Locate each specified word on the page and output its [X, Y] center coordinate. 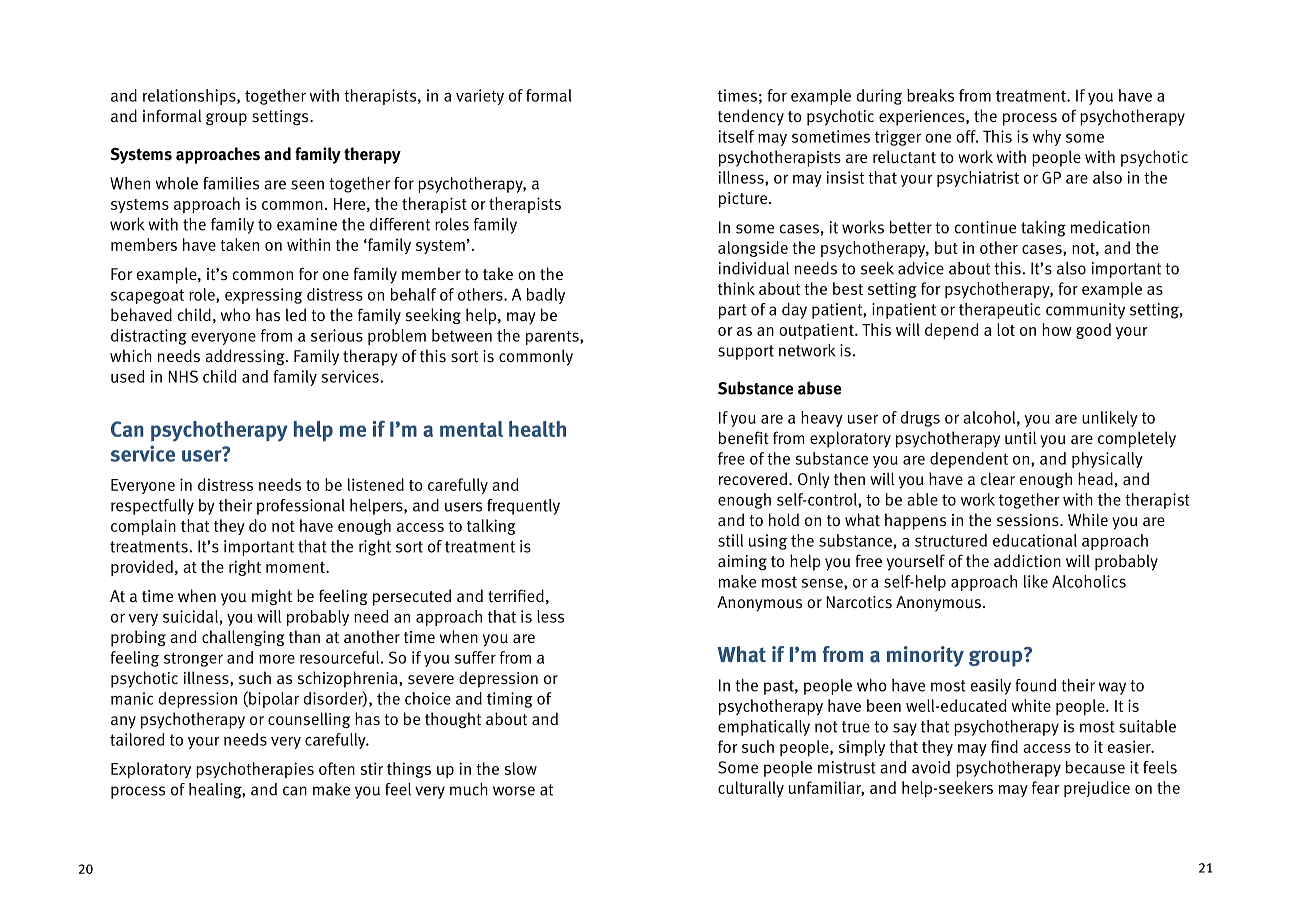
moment [296, 567]
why [1047, 138]
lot [1006, 329]
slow [521, 768]
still [730, 540]
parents [553, 338]
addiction [1027, 560]
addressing [246, 357]
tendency [751, 117]
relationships [190, 97]
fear [1046, 787]
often [337, 768]
